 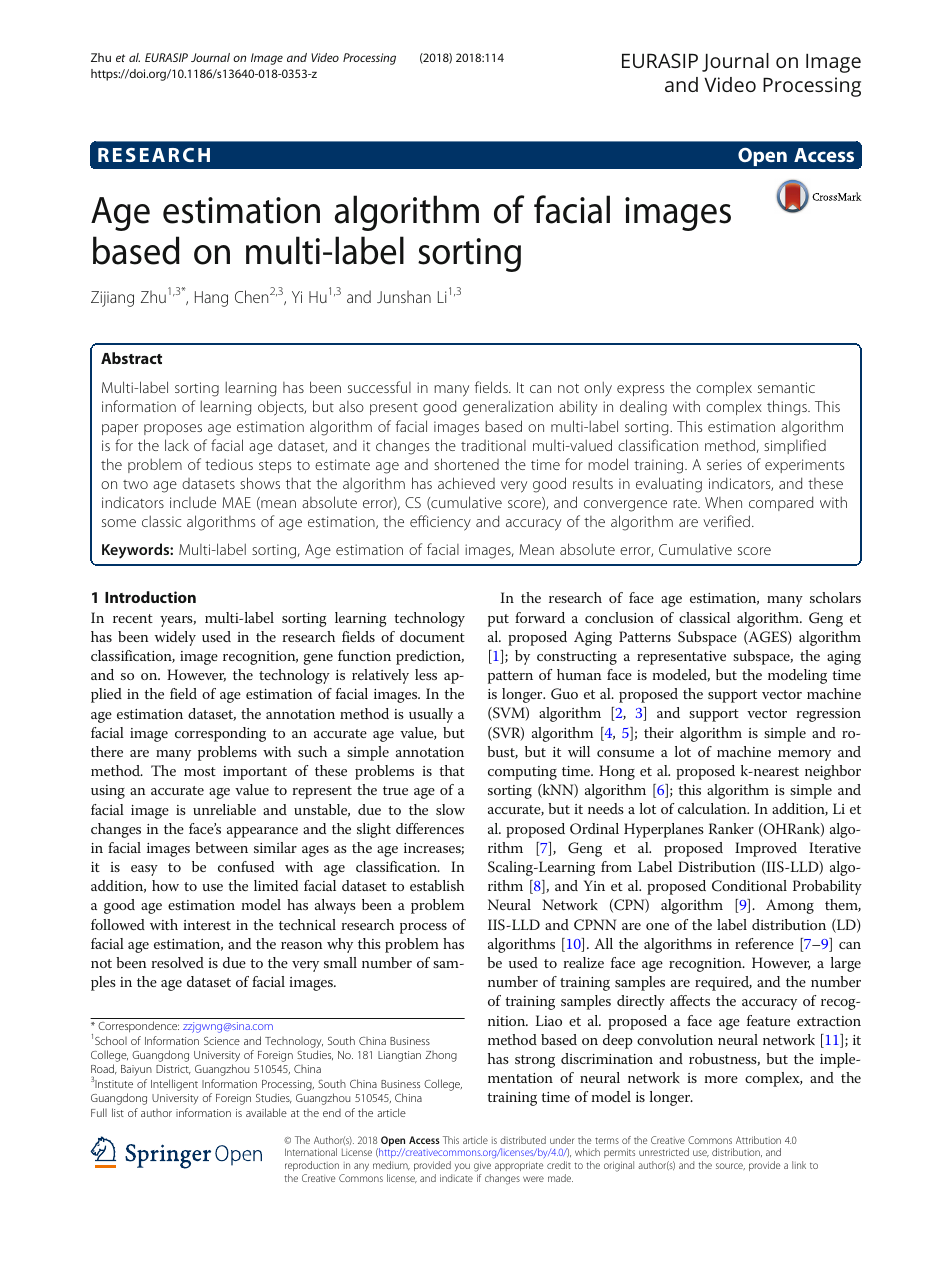 What do you see at coordinates (749, 886) in the screenshot?
I see `Conditional` at bounding box center [749, 886].
